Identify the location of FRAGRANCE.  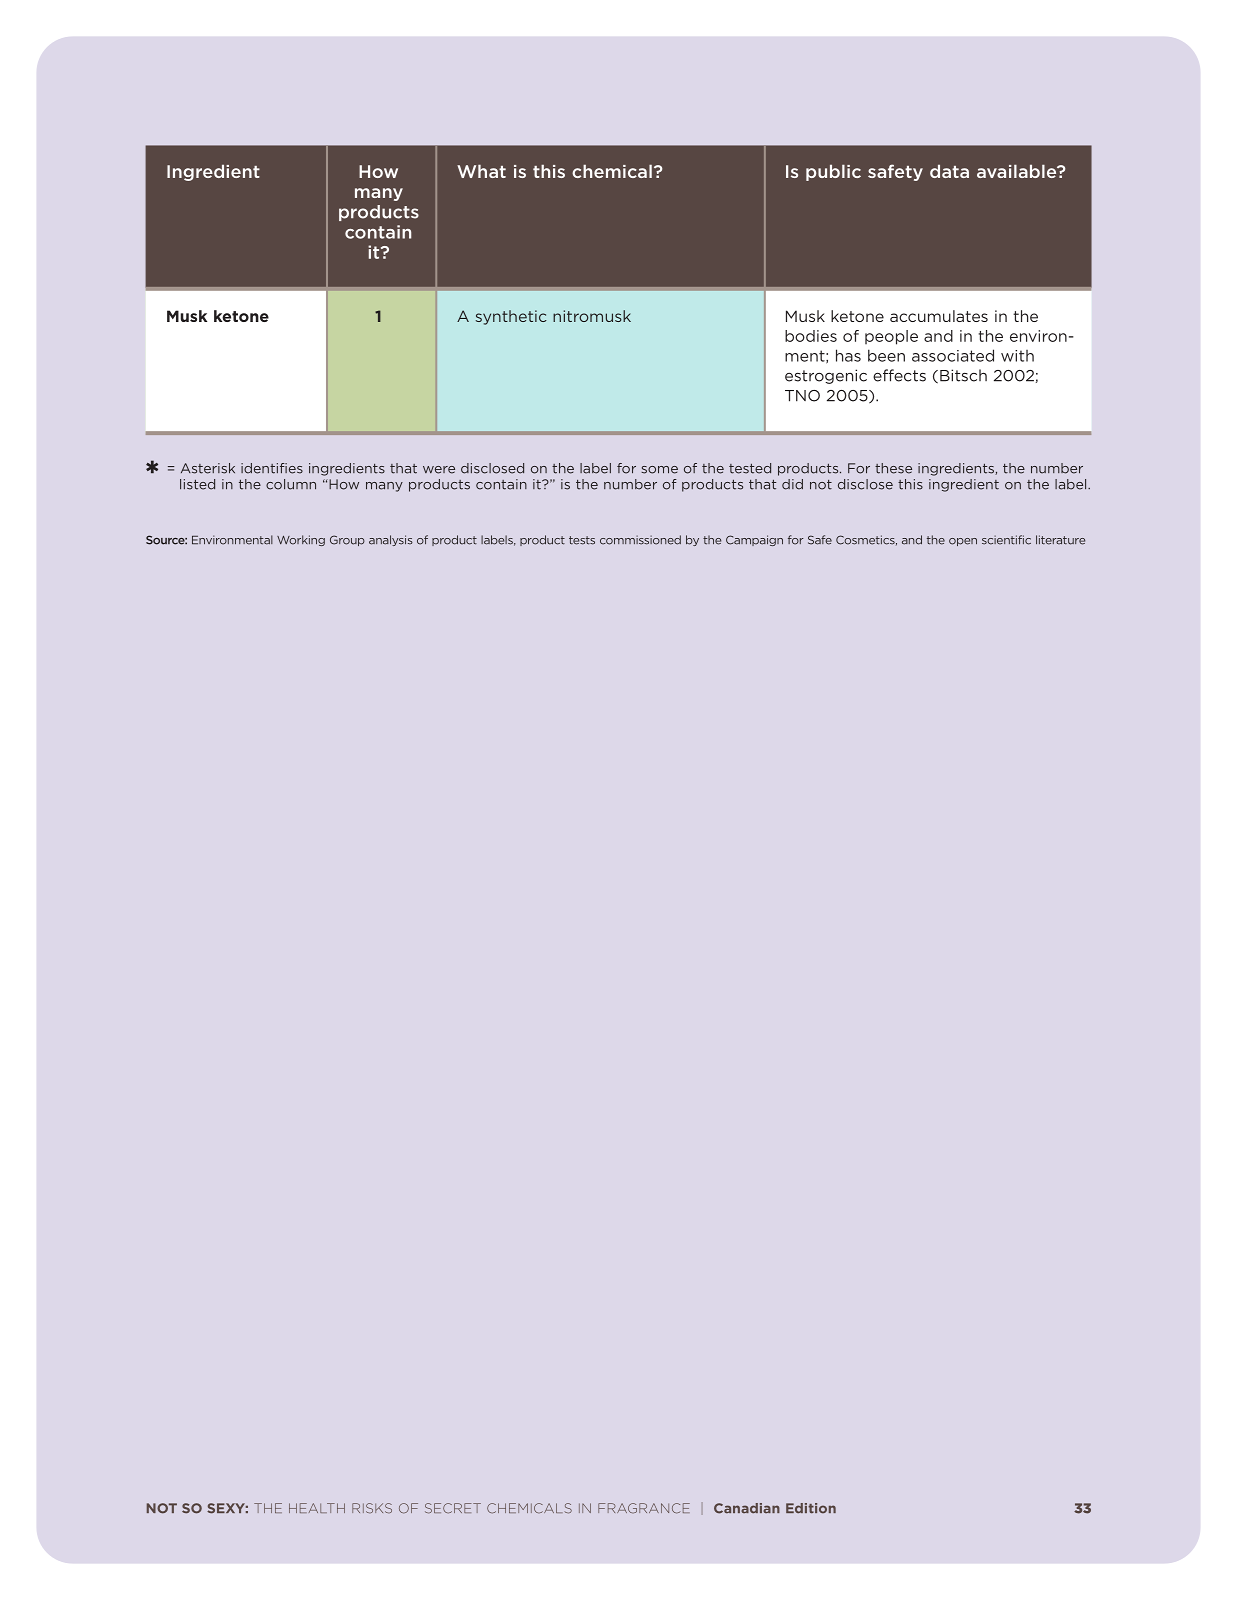
(644, 1508).
